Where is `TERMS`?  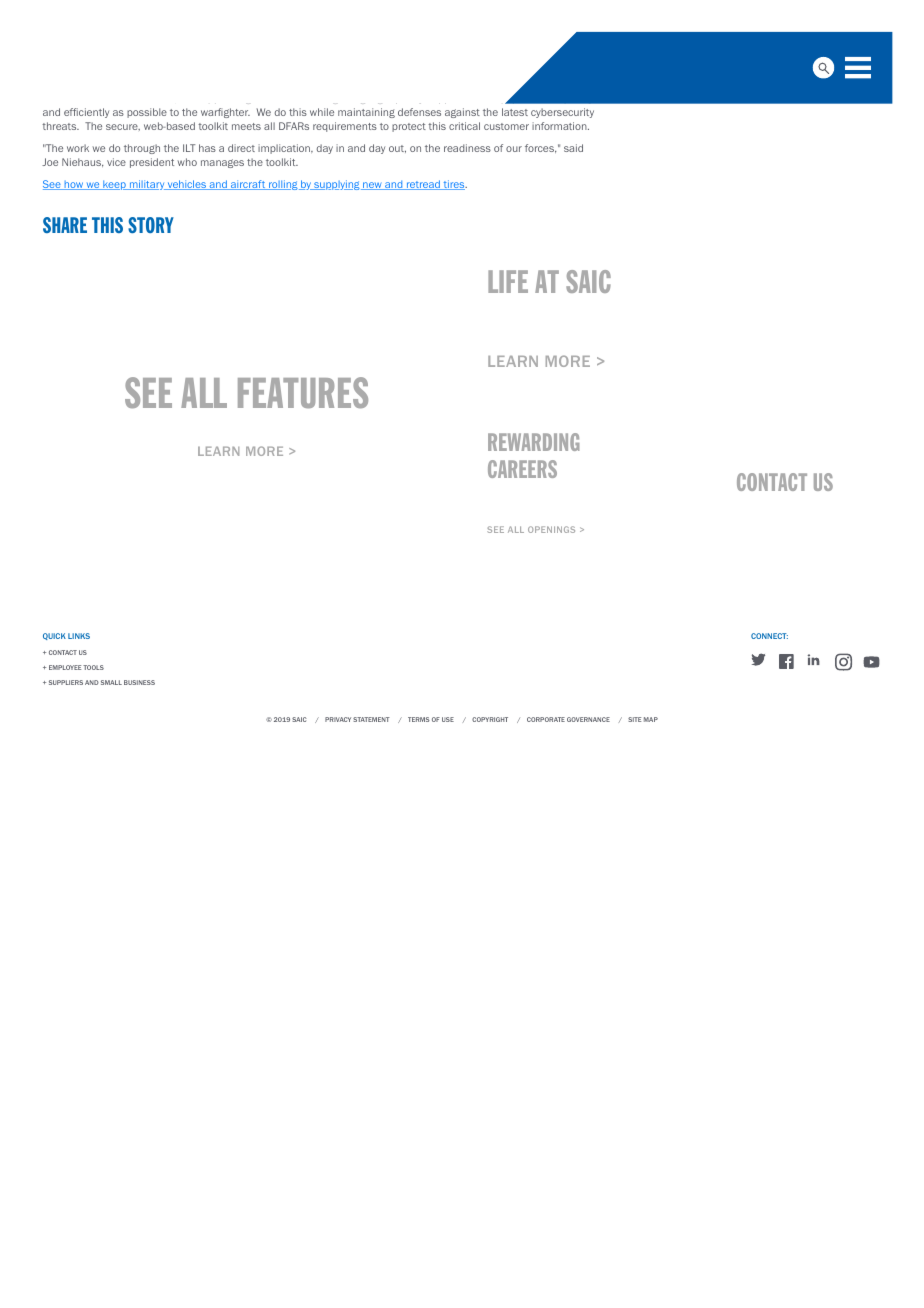
TERMS is located at coordinates (419, 719).
